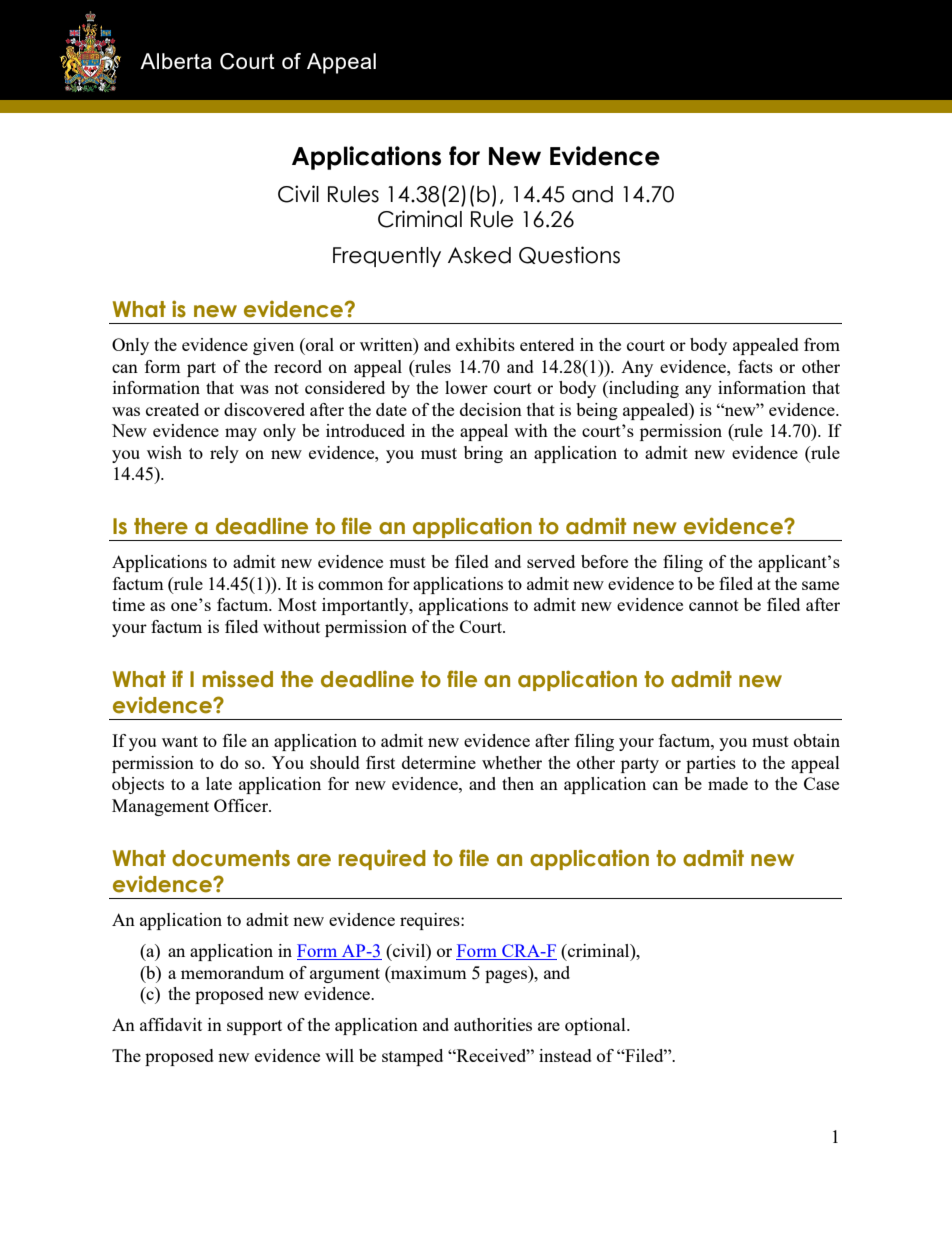 This screenshot has height=1233, width=952. I want to click on authorities, so click(493, 1024).
